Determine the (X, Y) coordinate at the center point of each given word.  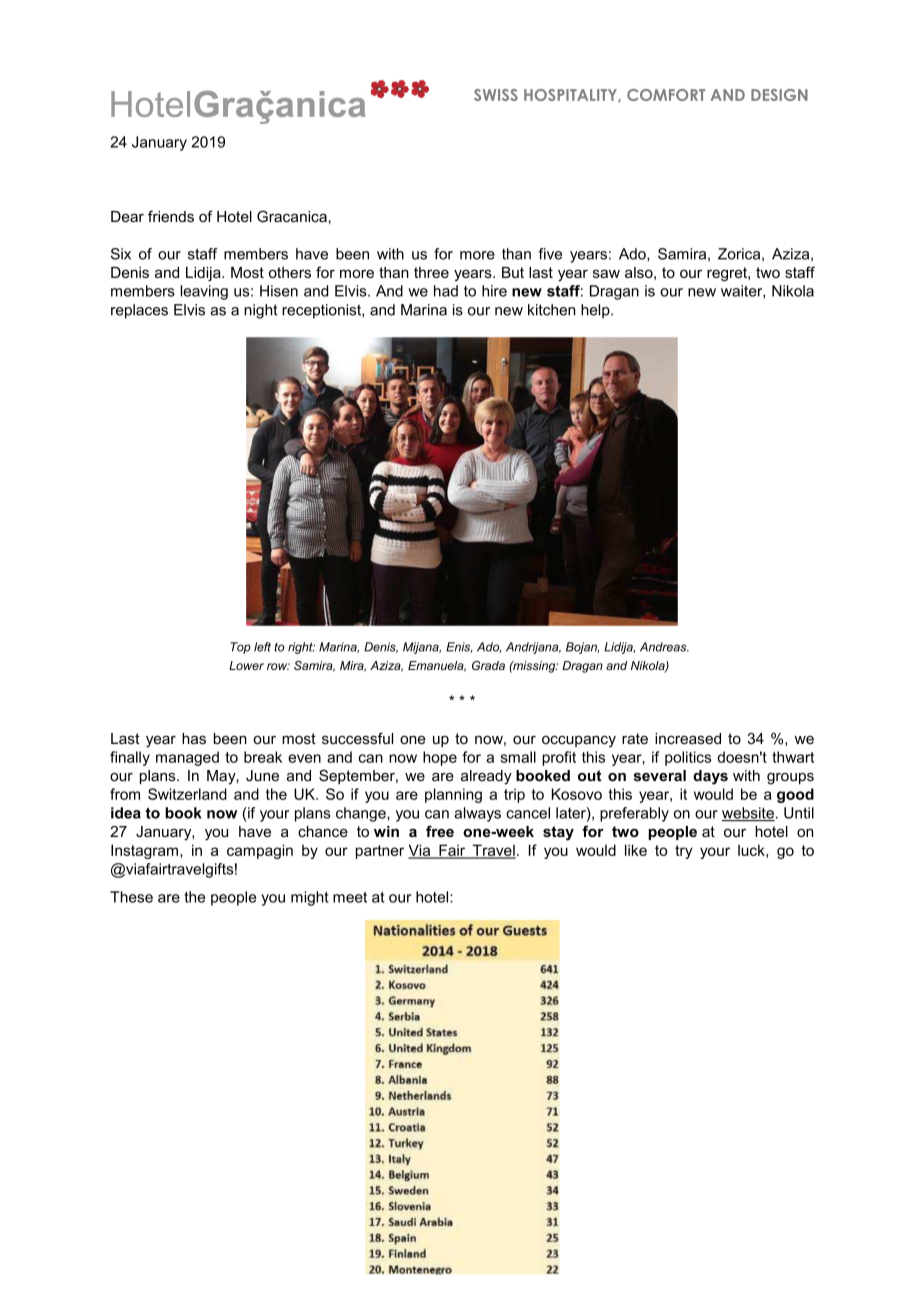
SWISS (496, 95)
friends (171, 216)
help (596, 311)
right (301, 648)
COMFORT (666, 95)
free (440, 831)
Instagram (144, 851)
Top (241, 648)
